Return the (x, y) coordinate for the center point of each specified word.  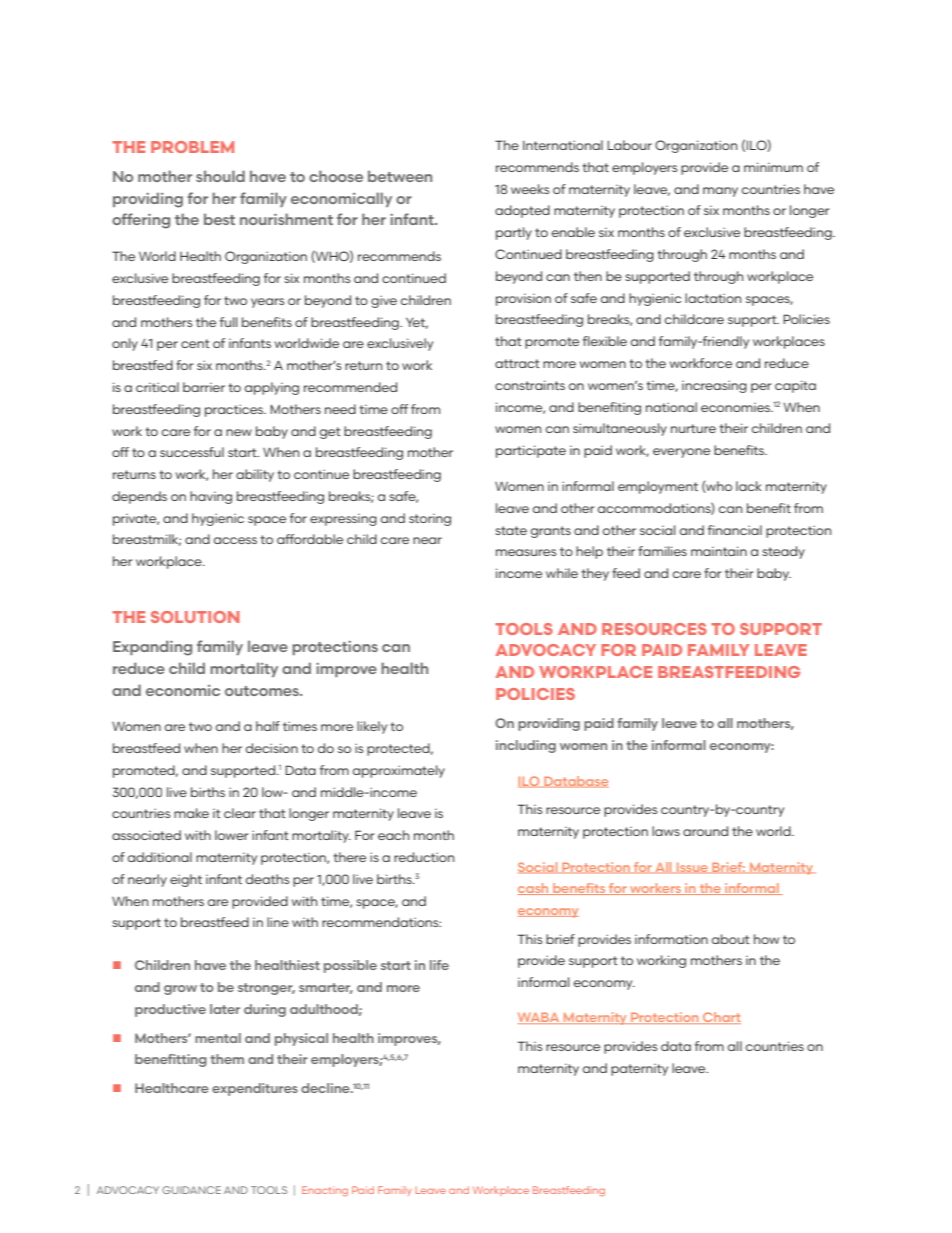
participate (531, 451)
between (400, 176)
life (439, 965)
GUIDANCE (191, 1190)
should (220, 176)
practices (235, 410)
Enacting (325, 1191)
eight (186, 880)
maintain (719, 551)
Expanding (152, 648)
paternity (639, 1070)
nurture (693, 428)
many (720, 192)
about (731, 939)
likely (372, 727)
